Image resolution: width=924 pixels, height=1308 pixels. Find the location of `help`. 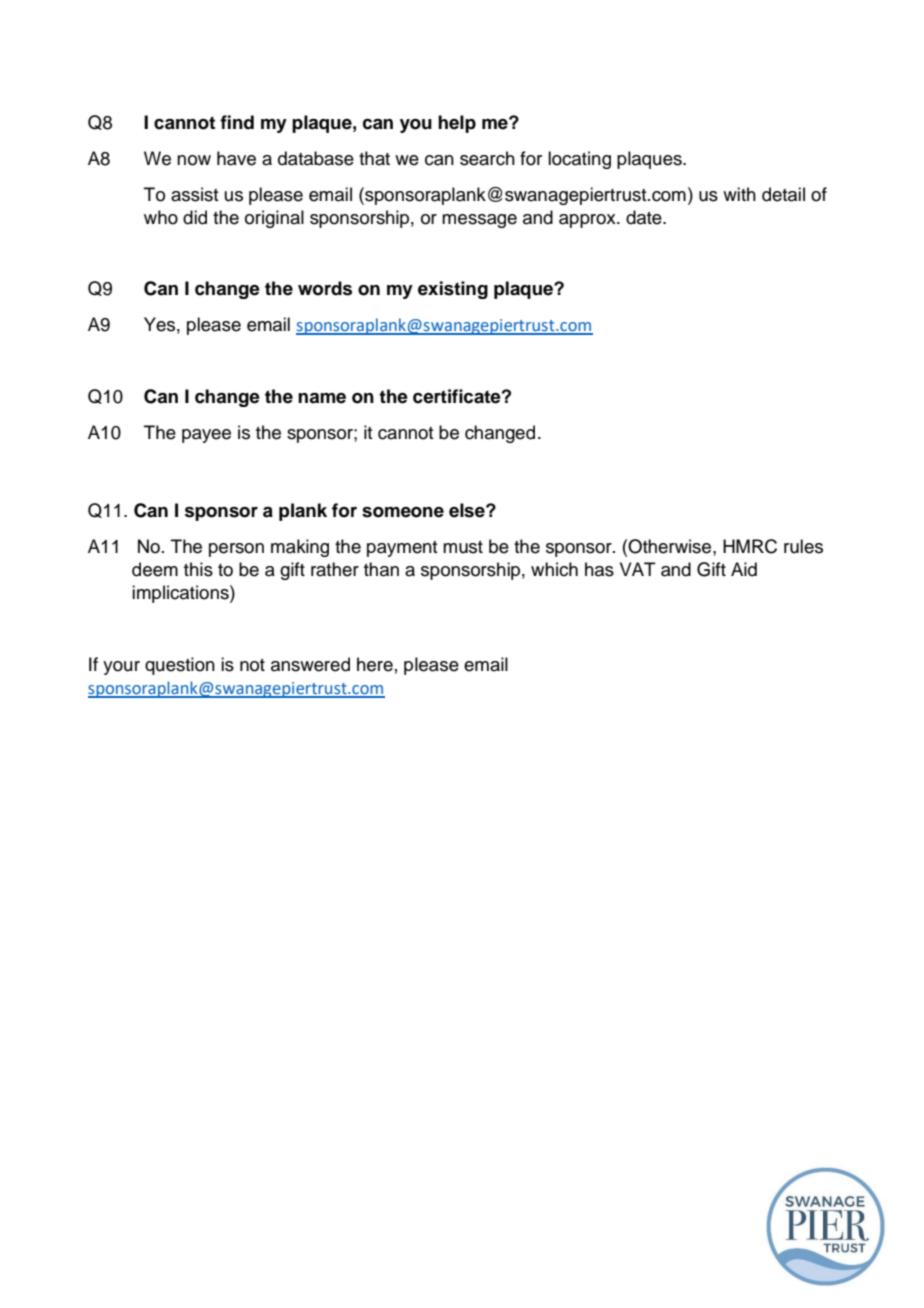

help is located at coordinates (457, 124).
